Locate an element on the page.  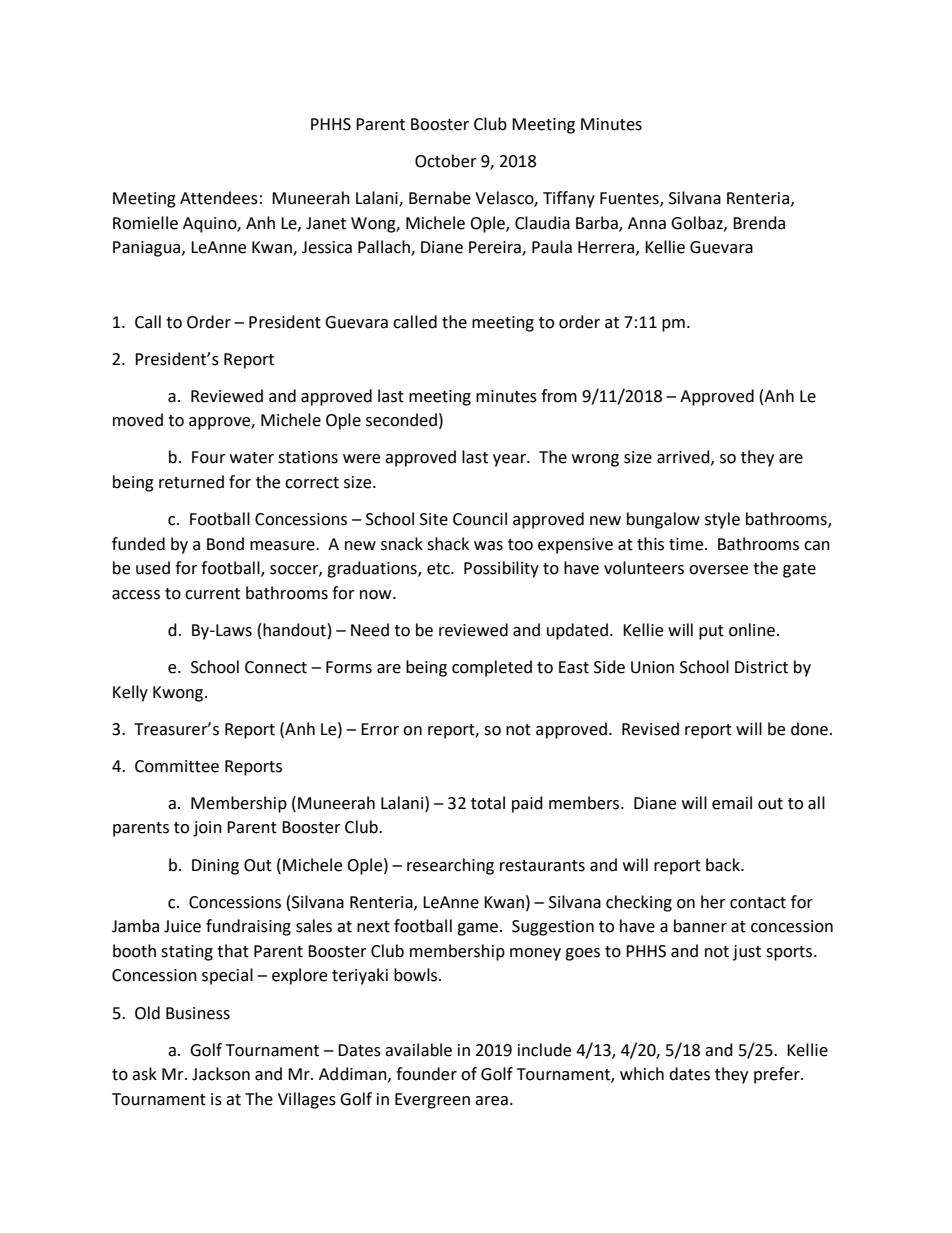
current is located at coordinates (212, 594).
